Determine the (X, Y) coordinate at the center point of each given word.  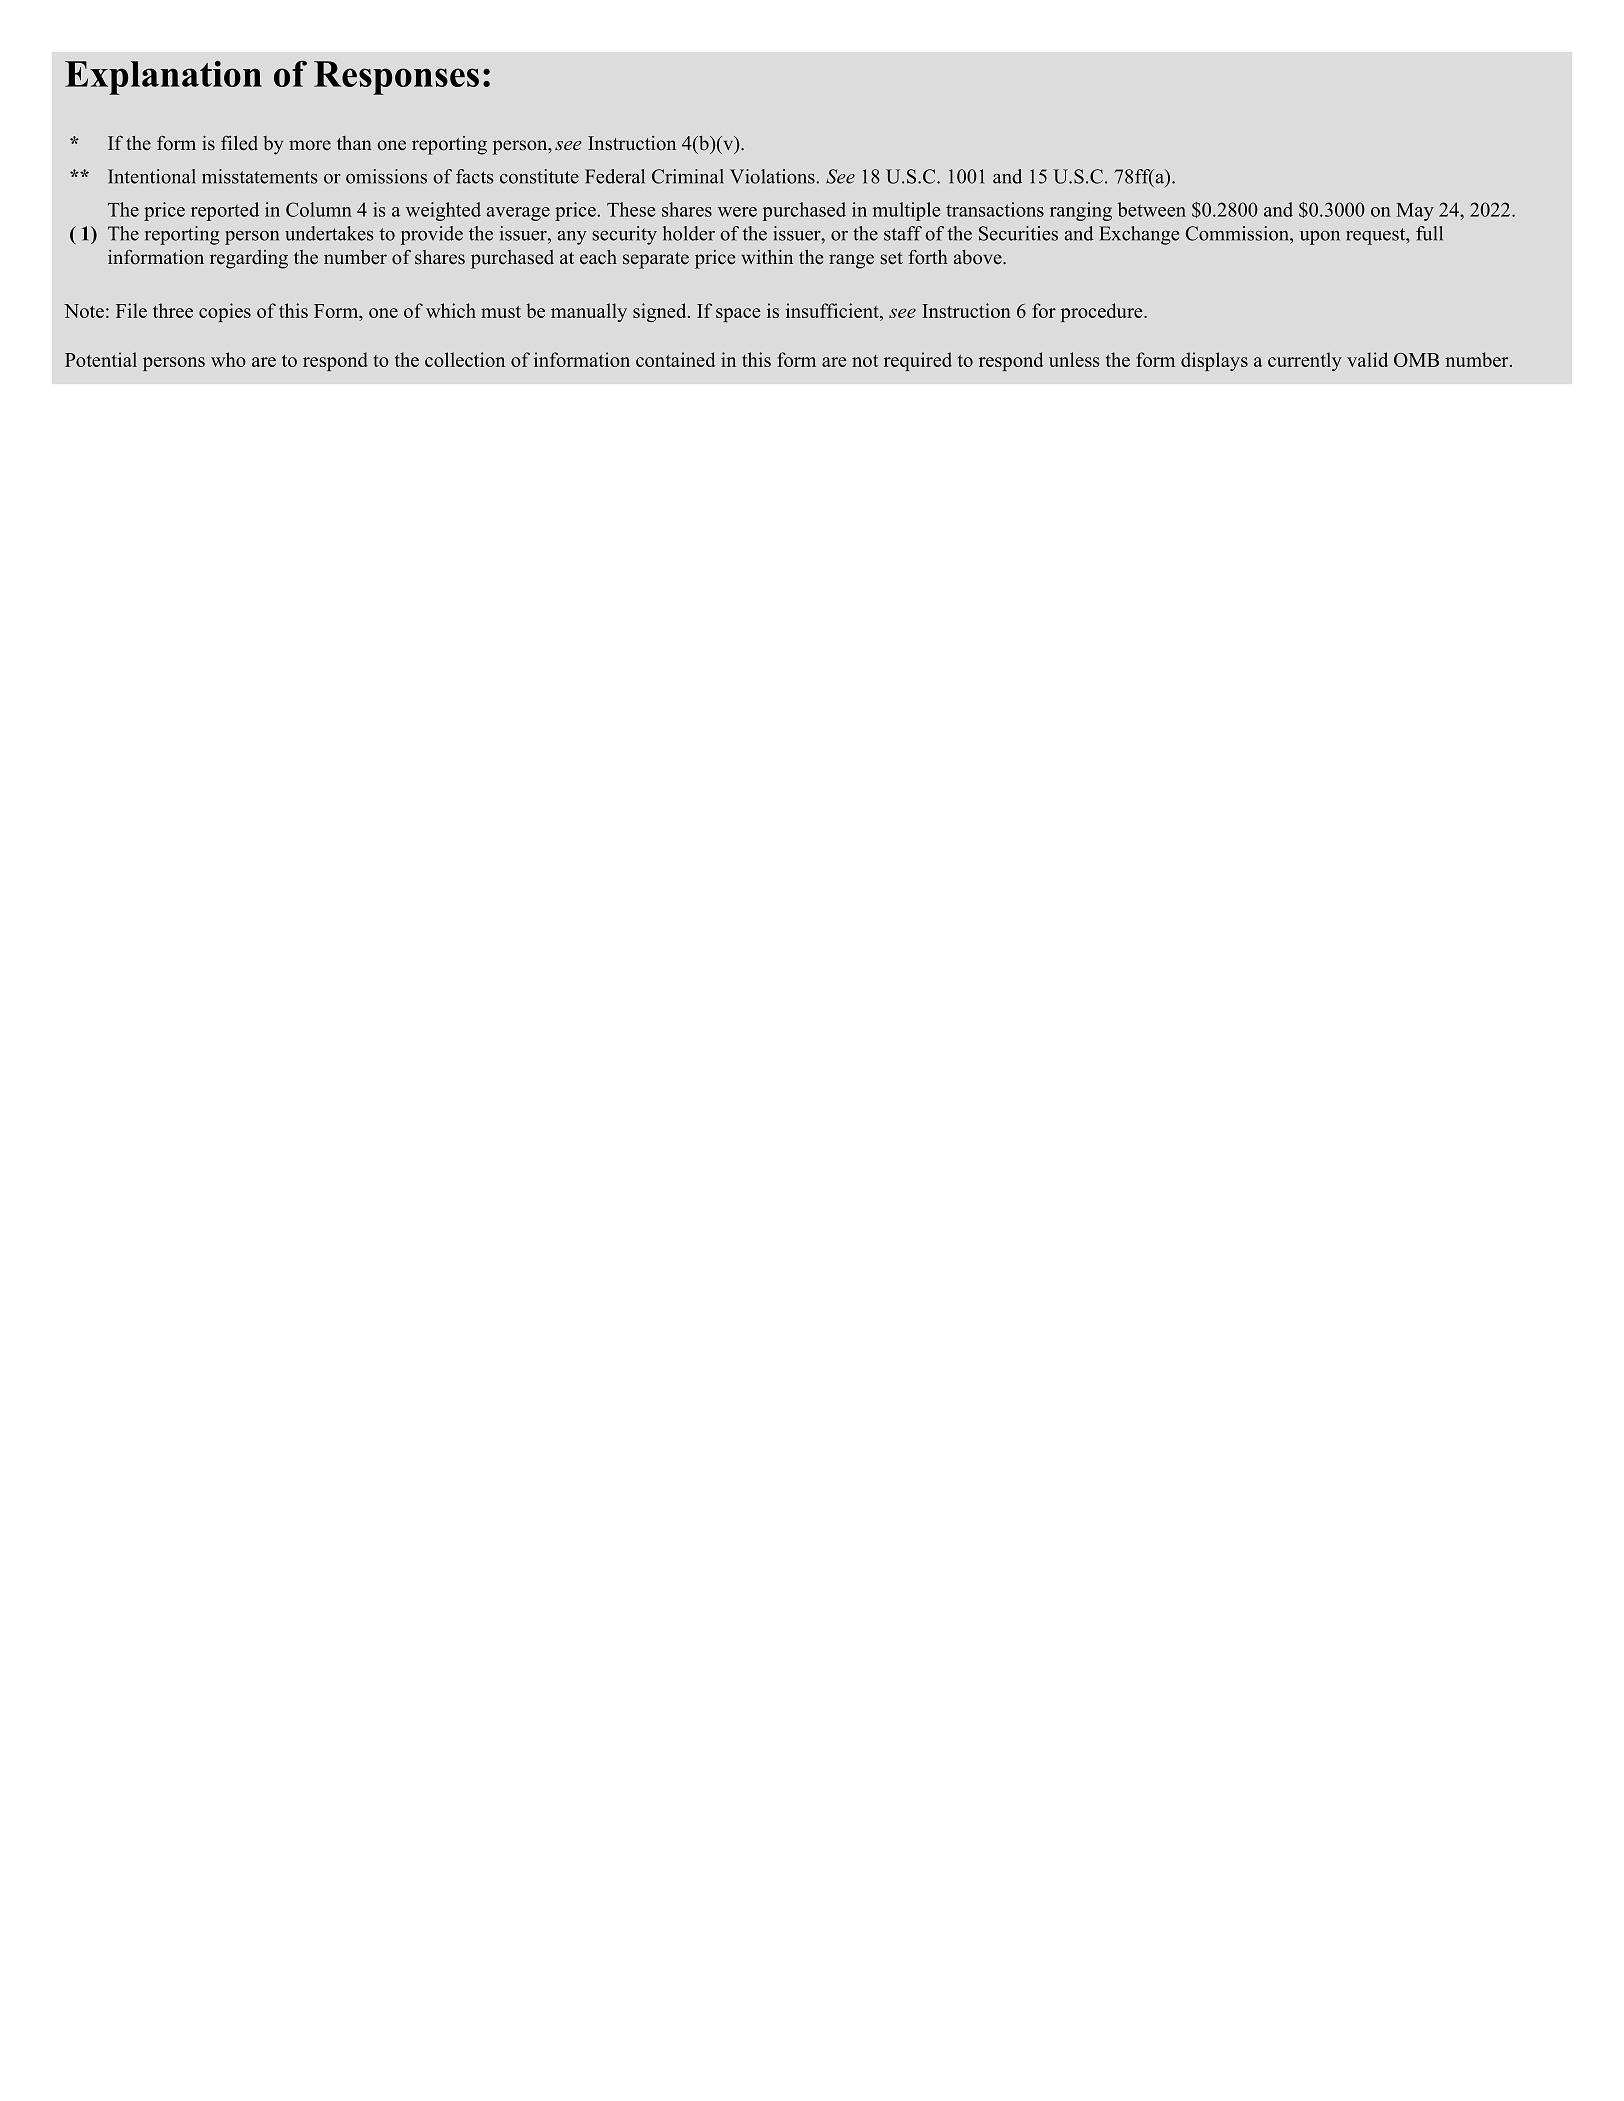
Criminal (688, 176)
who (228, 359)
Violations (773, 176)
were (737, 212)
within (767, 256)
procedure (1103, 312)
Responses (396, 78)
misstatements (260, 176)
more (310, 145)
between (1152, 209)
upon (1320, 238)
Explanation (163, 78)
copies (225, 312)
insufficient (833, 310)
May (1415, 212)
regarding (249, 259)
